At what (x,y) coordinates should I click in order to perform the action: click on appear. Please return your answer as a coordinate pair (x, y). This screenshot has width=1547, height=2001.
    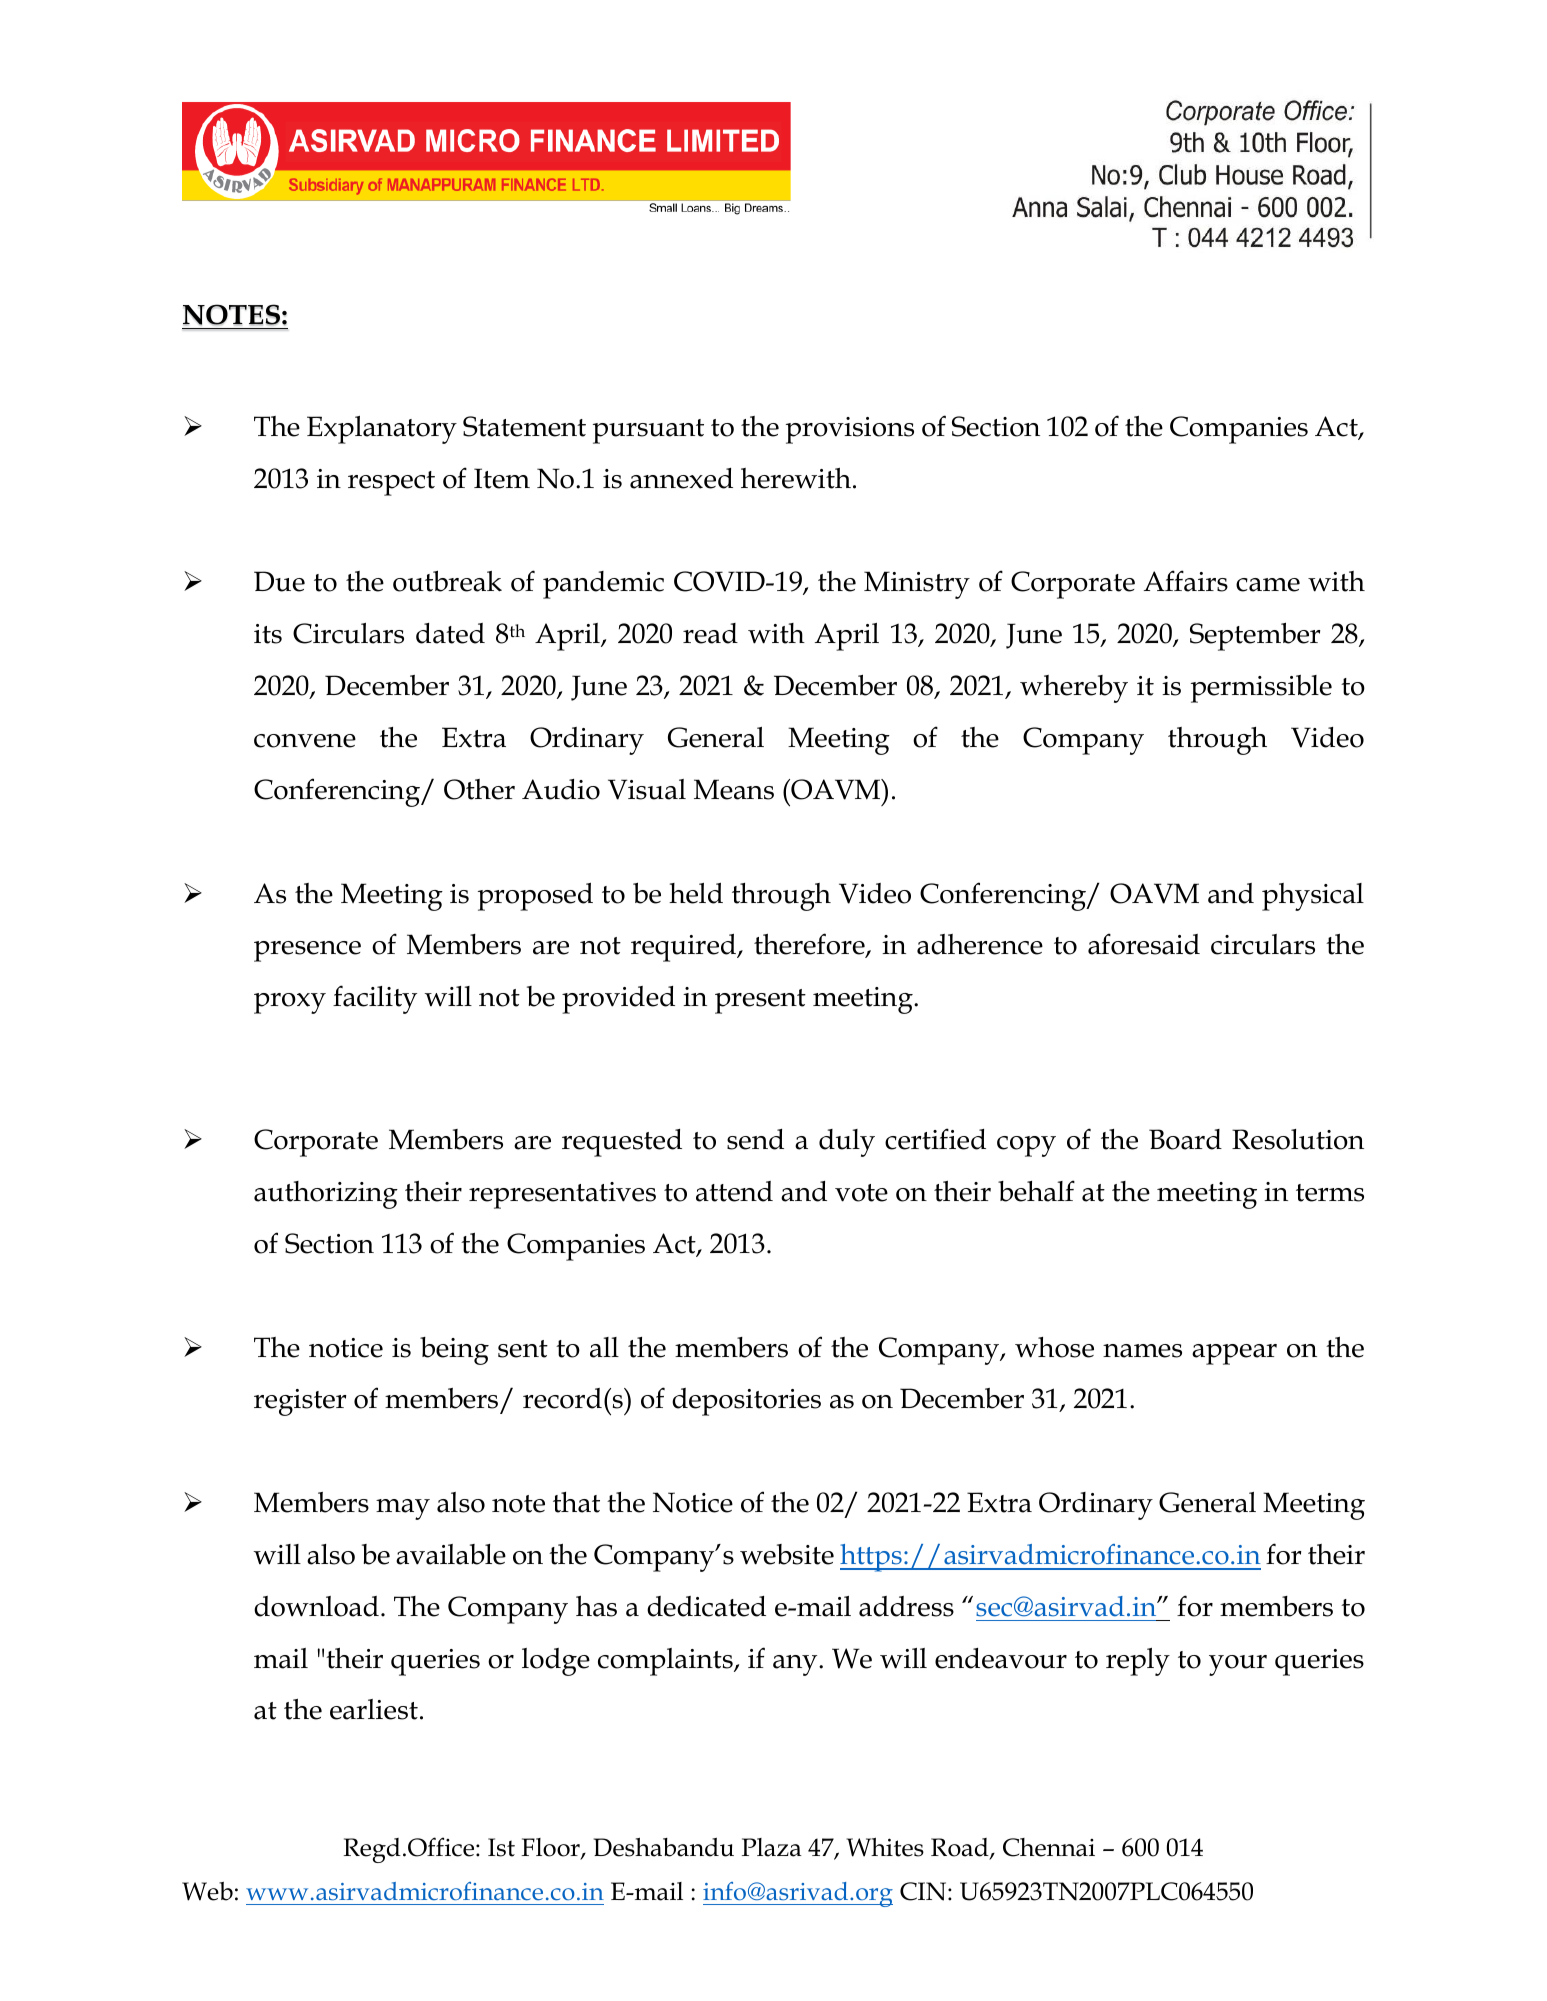
    Looking at the image, I should click on (1234, 1354).
